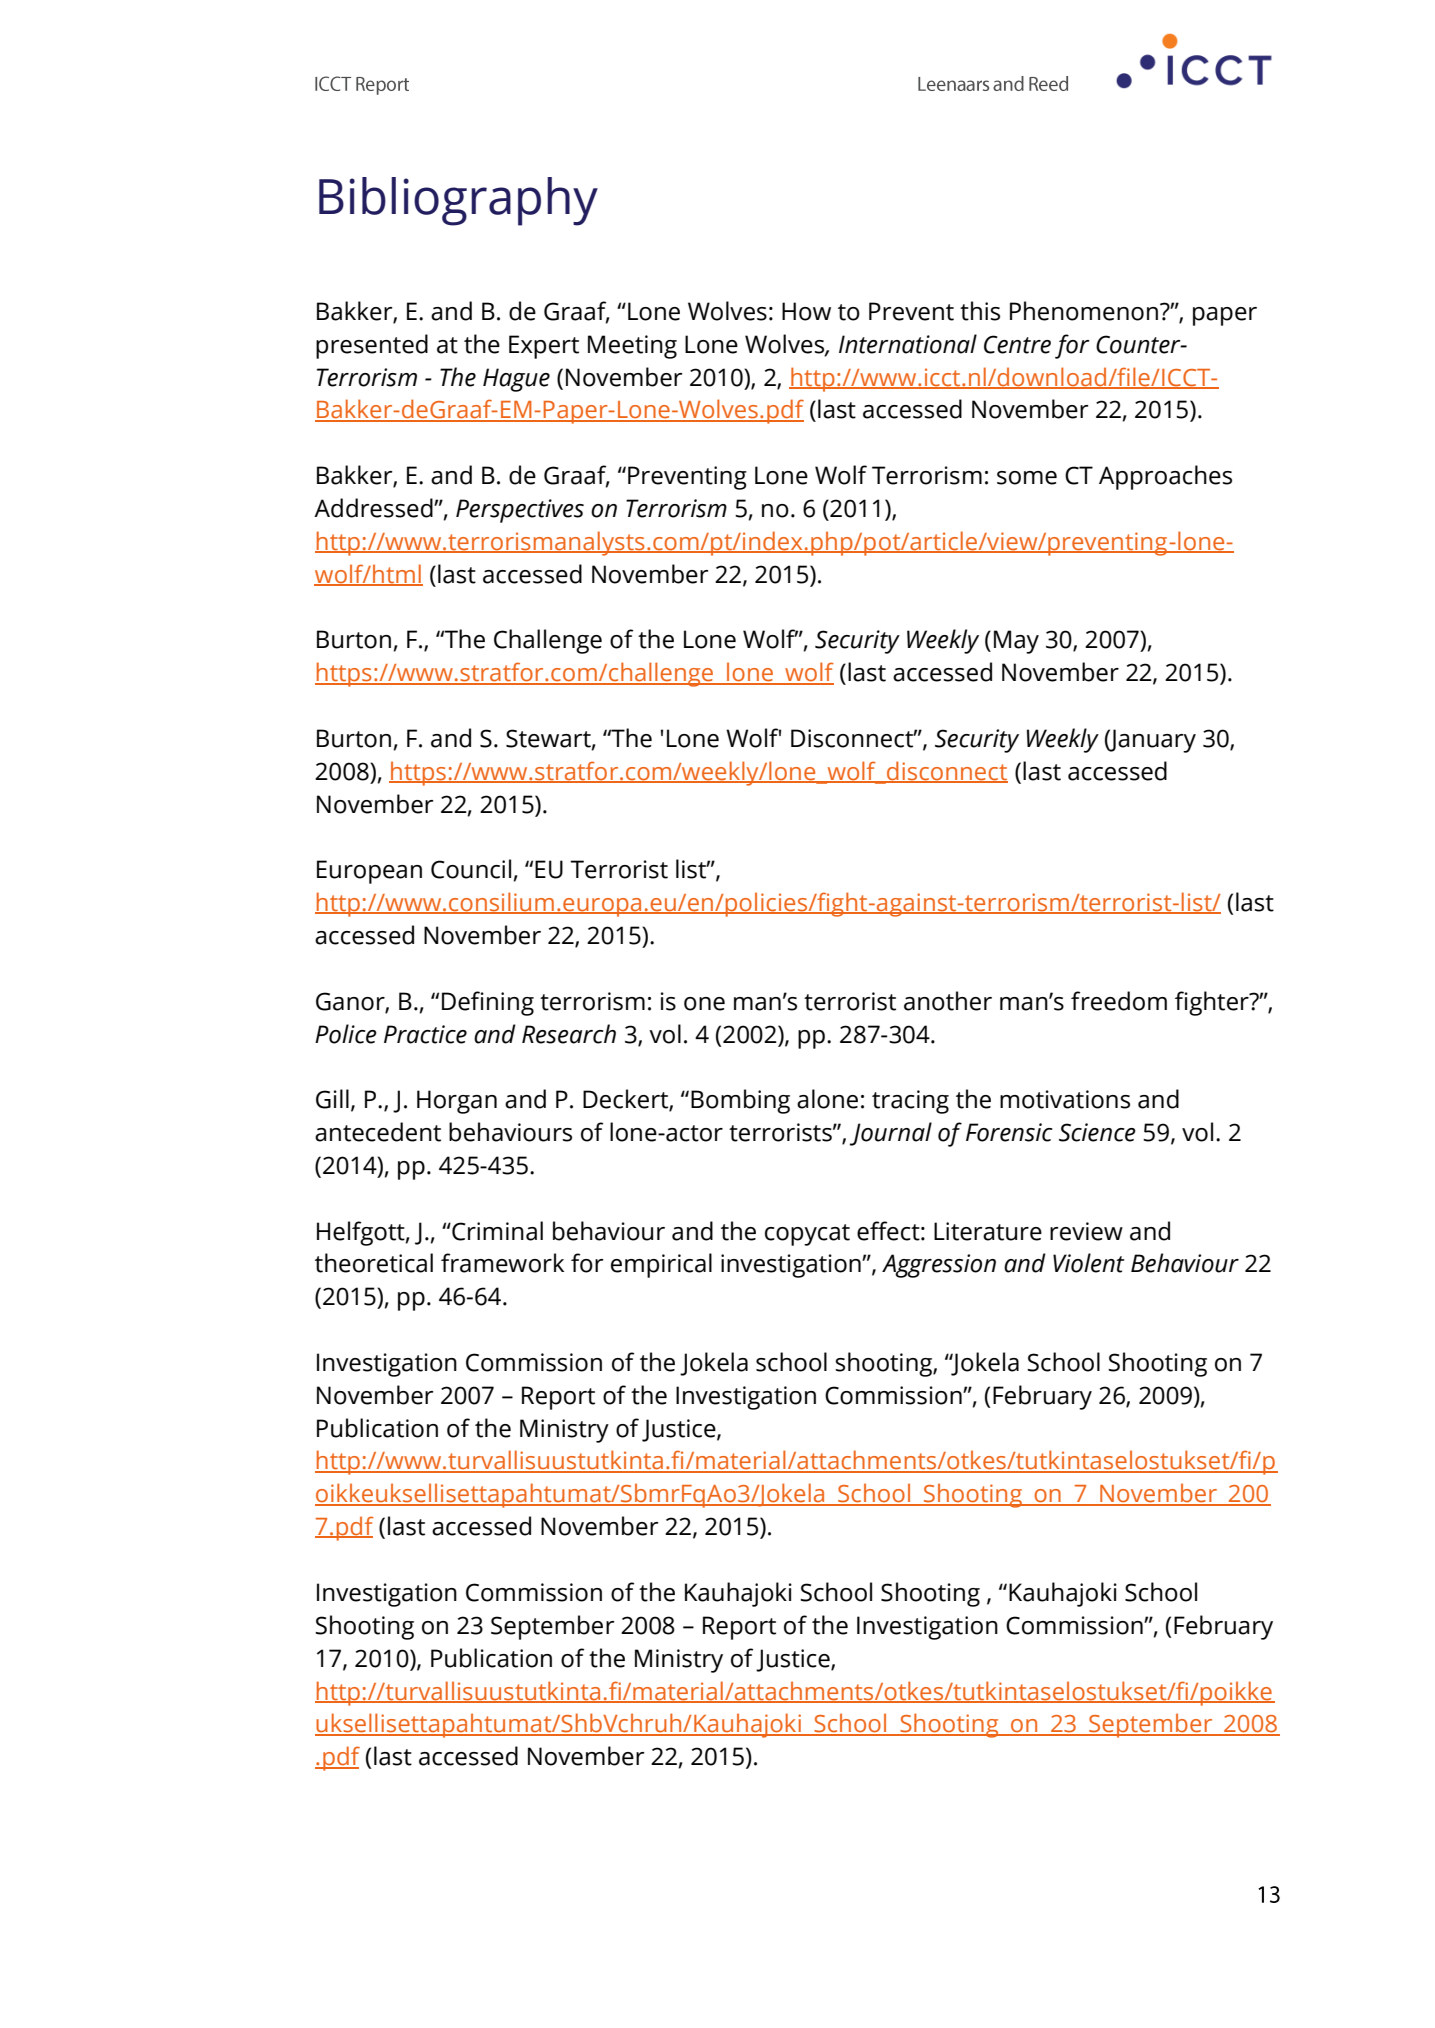  What do you see at coordinates (425, 1034) in the screenshot?
I see `Practice` at bounding box center [425, 1034].
